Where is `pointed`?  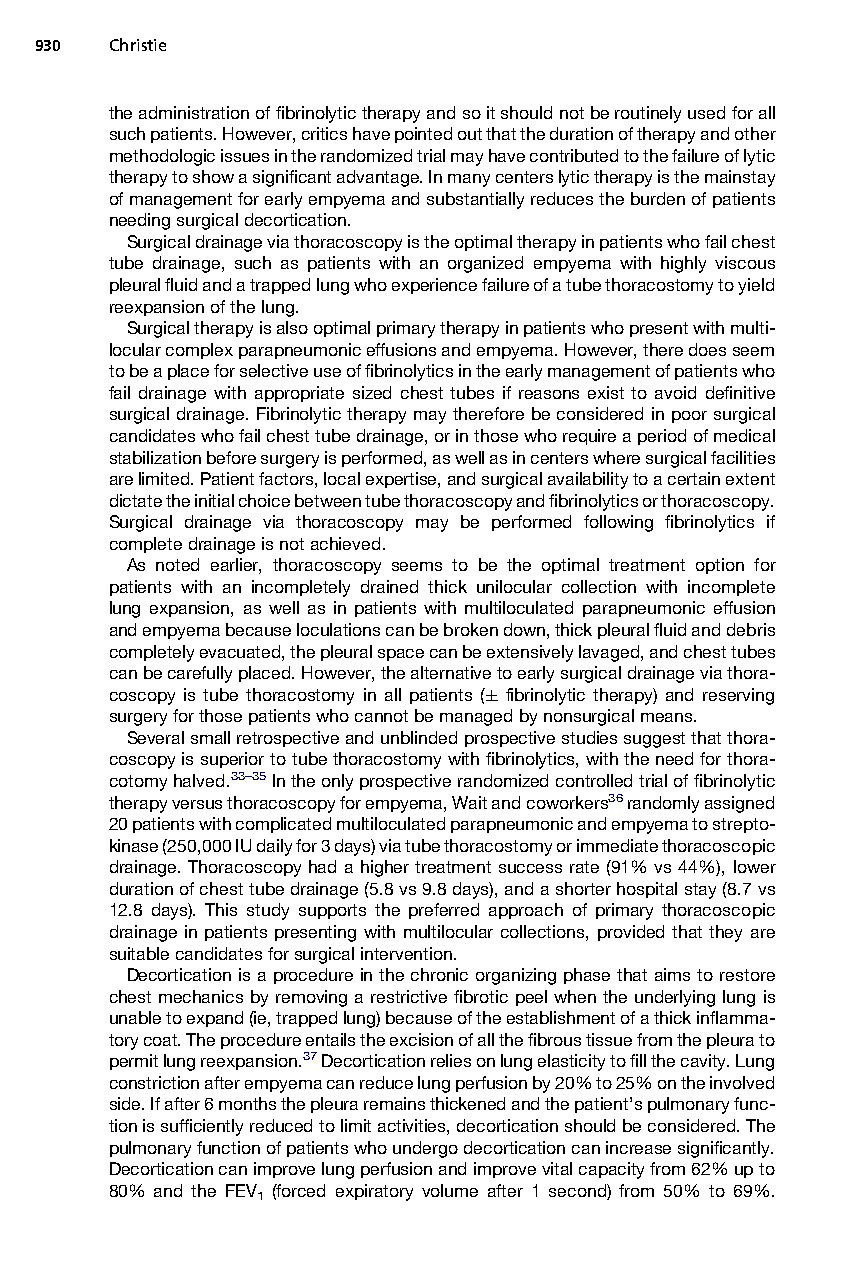 pointed is located at coordinates (423, 135).
